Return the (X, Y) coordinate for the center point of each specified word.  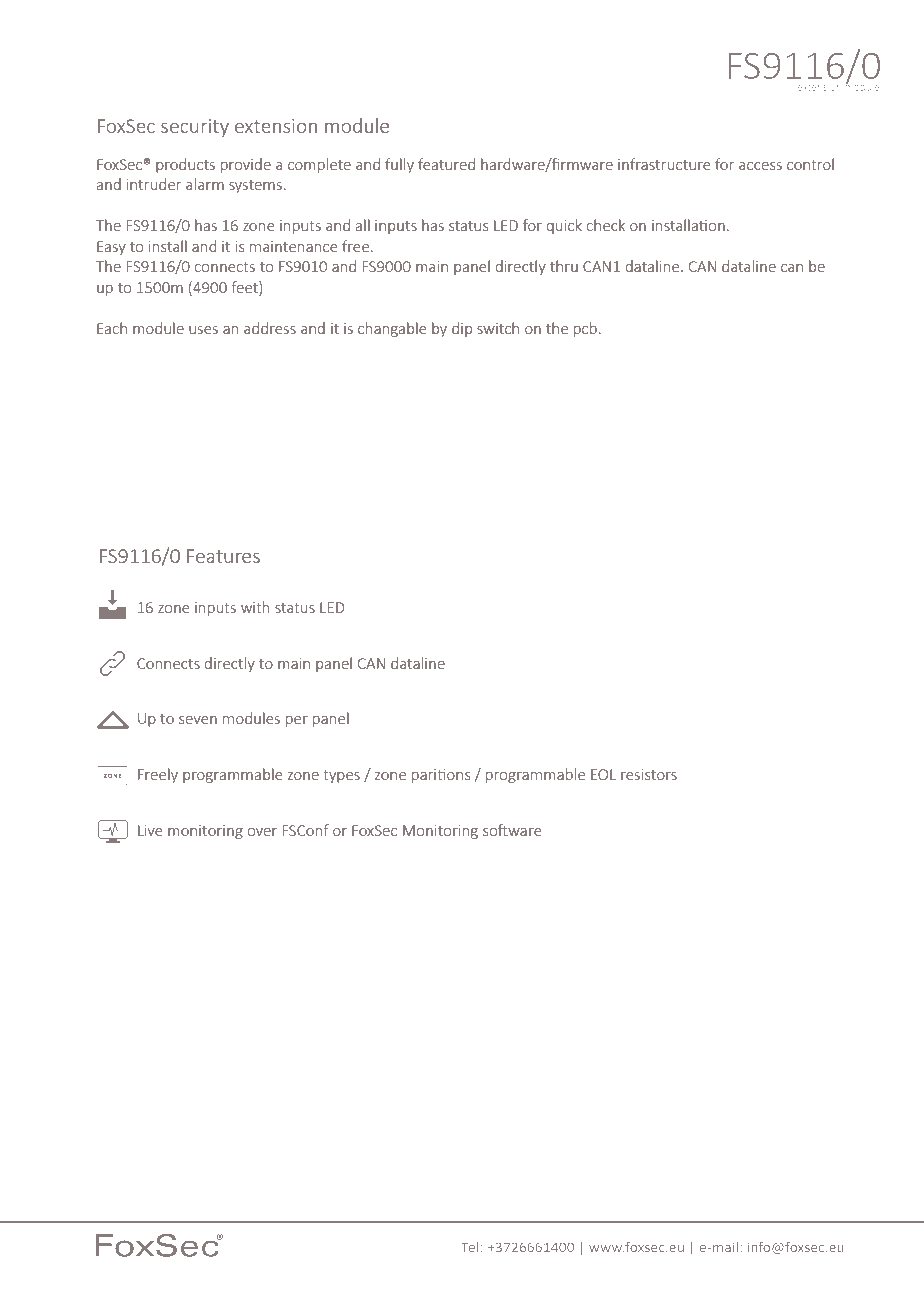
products (185, 165)
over (262, 832)
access (760, 166)
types (341, 776)
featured (446, 164)
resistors (649, 774)
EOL (603, 774)
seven (198, 720)
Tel (470, 1247)
